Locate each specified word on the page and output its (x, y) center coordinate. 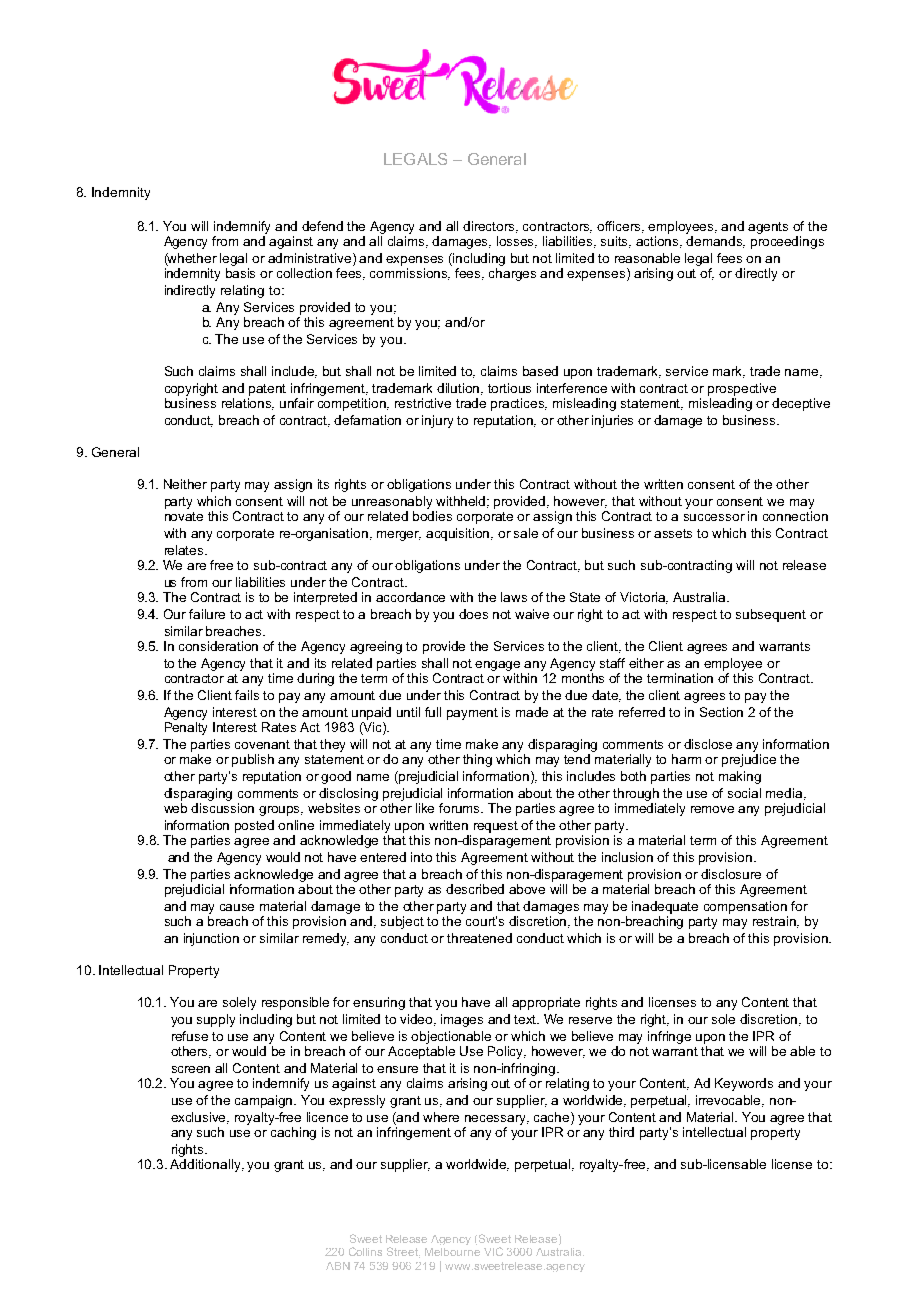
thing (477, 760)
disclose (708, 744)
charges (512, 274)
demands (715, 242)
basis (240, 273)
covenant (262, 744)
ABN (338, 1266)
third (621, 1132)
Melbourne (452, 1252)
